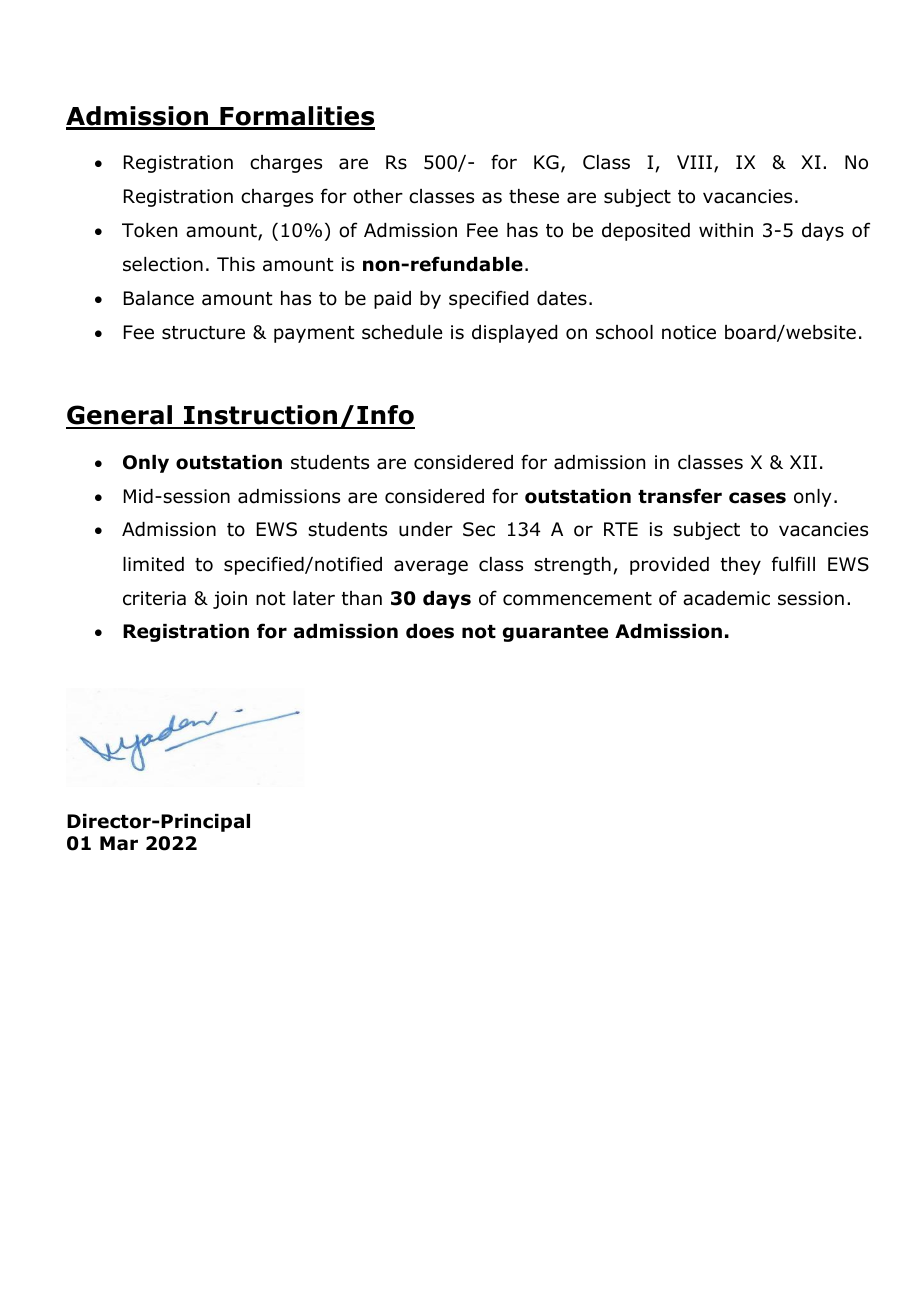 The image size is (924, 1308). I want to click on Token, so click(149, 230).
